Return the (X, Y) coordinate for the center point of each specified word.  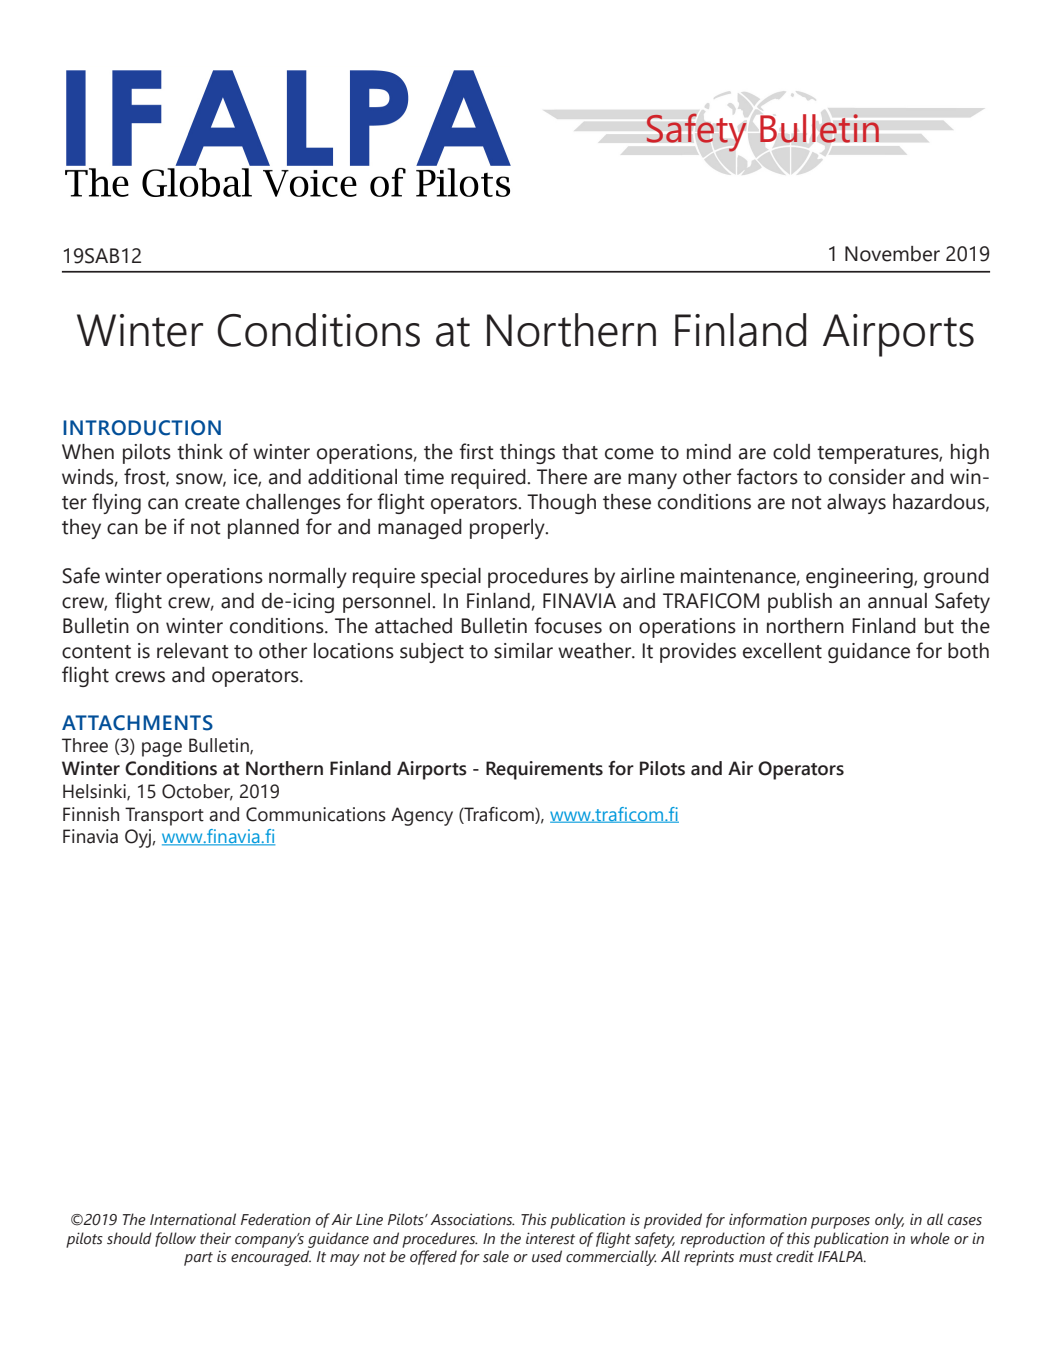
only (889, 1221)
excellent (782, 651)
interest (550, 1238)
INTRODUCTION (142, 428)
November (892, 254)
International (193, 1219)
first (476, 451)
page (162, 749)
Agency (422, 816)
